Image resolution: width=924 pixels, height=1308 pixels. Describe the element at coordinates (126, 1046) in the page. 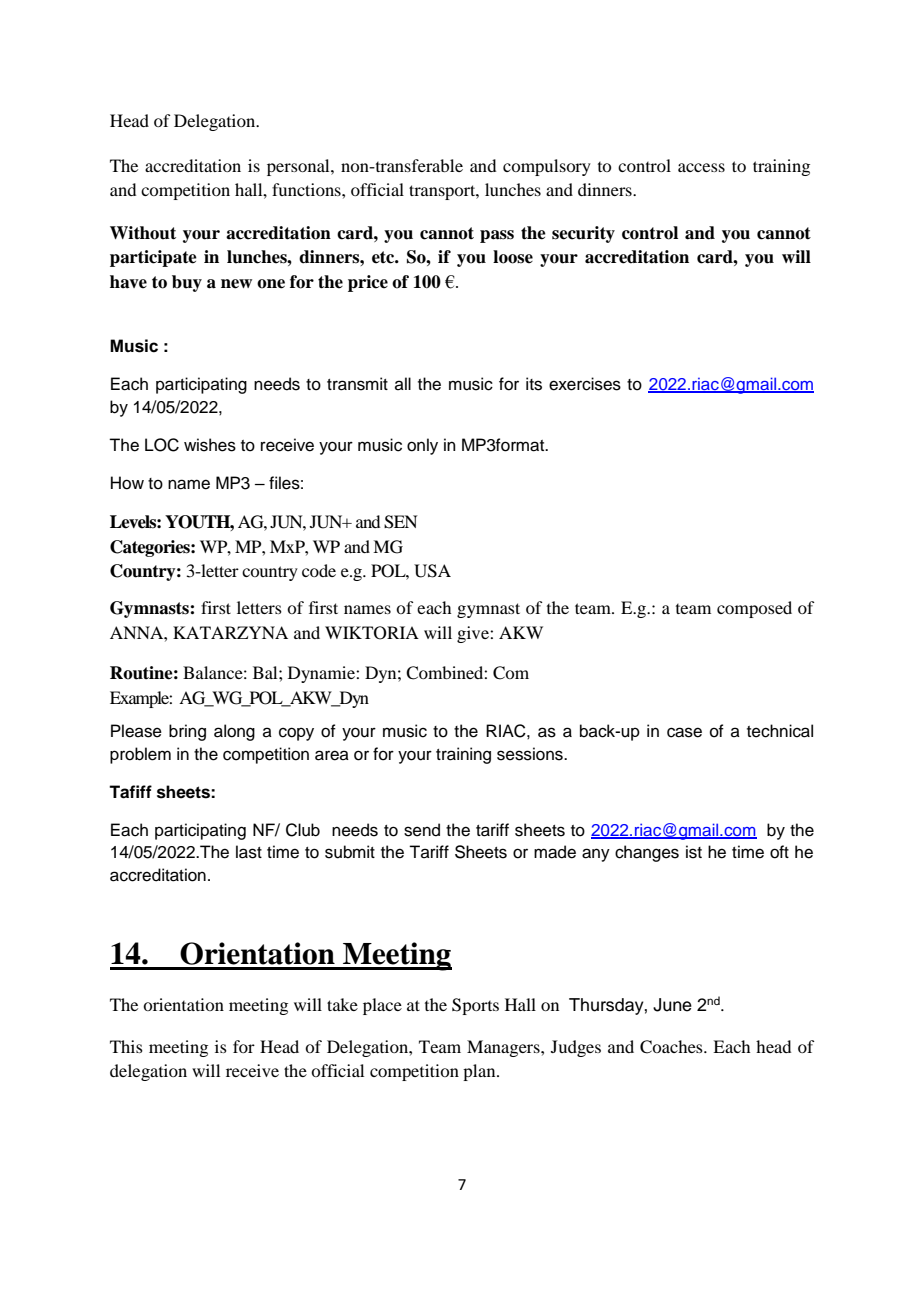

I see `This` at that location.
